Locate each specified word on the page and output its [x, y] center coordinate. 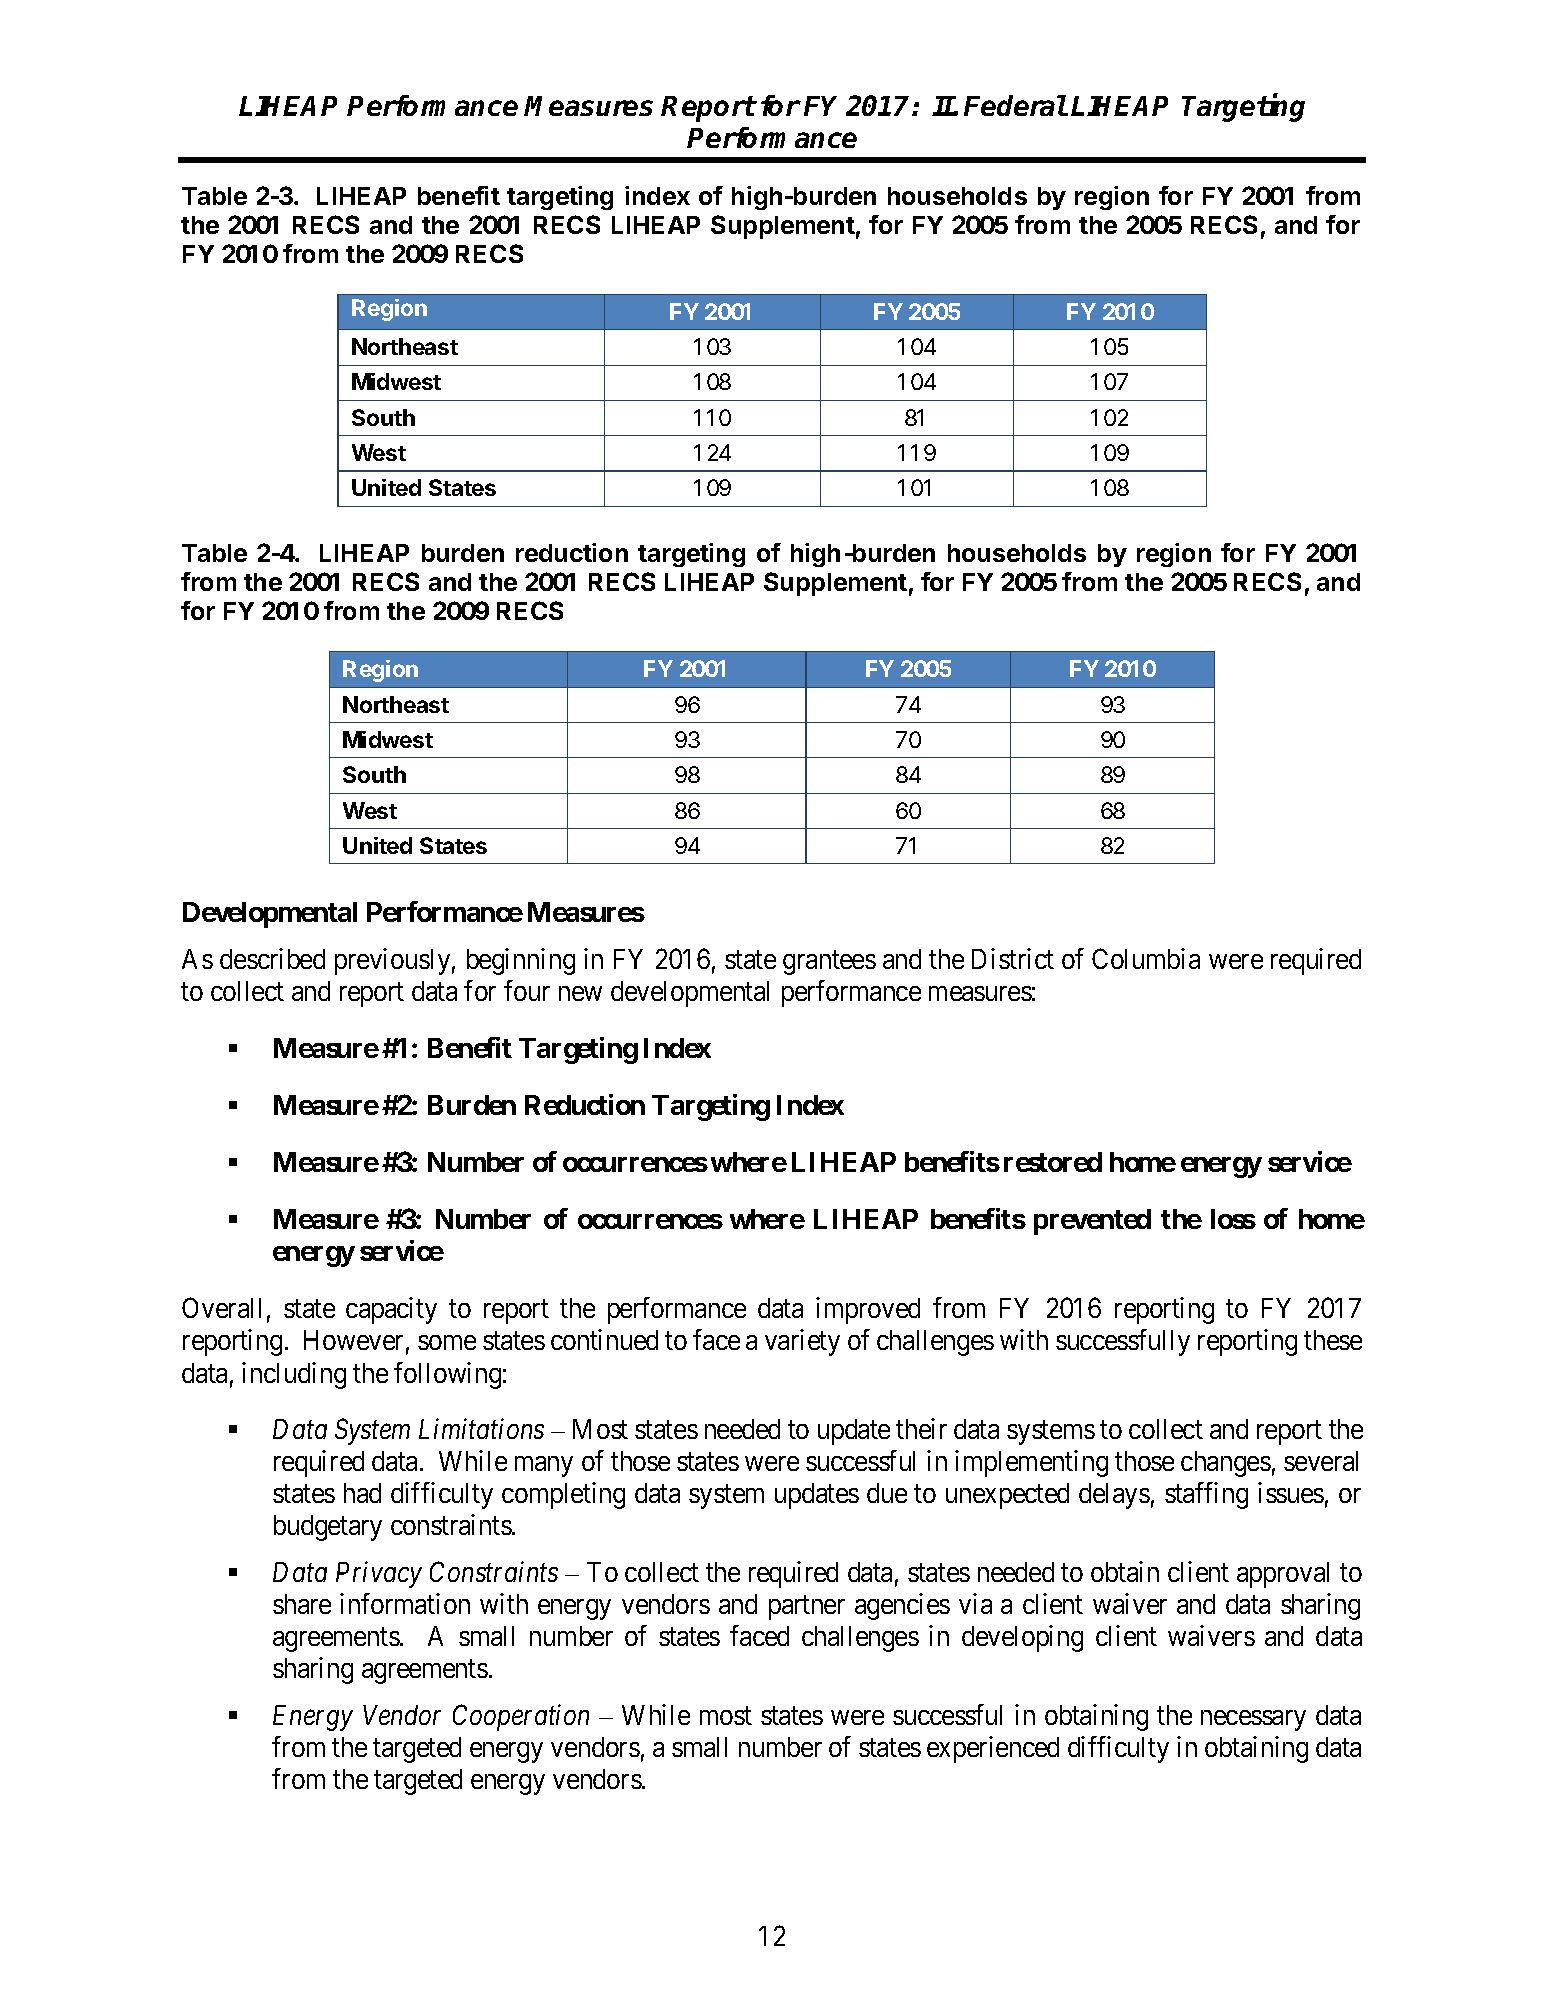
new [580, 993]
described [272, 958]
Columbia [1146, 958]
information [405, 1603]
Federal [1015, 105]
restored [1053, 1162]
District [1013, 958]
